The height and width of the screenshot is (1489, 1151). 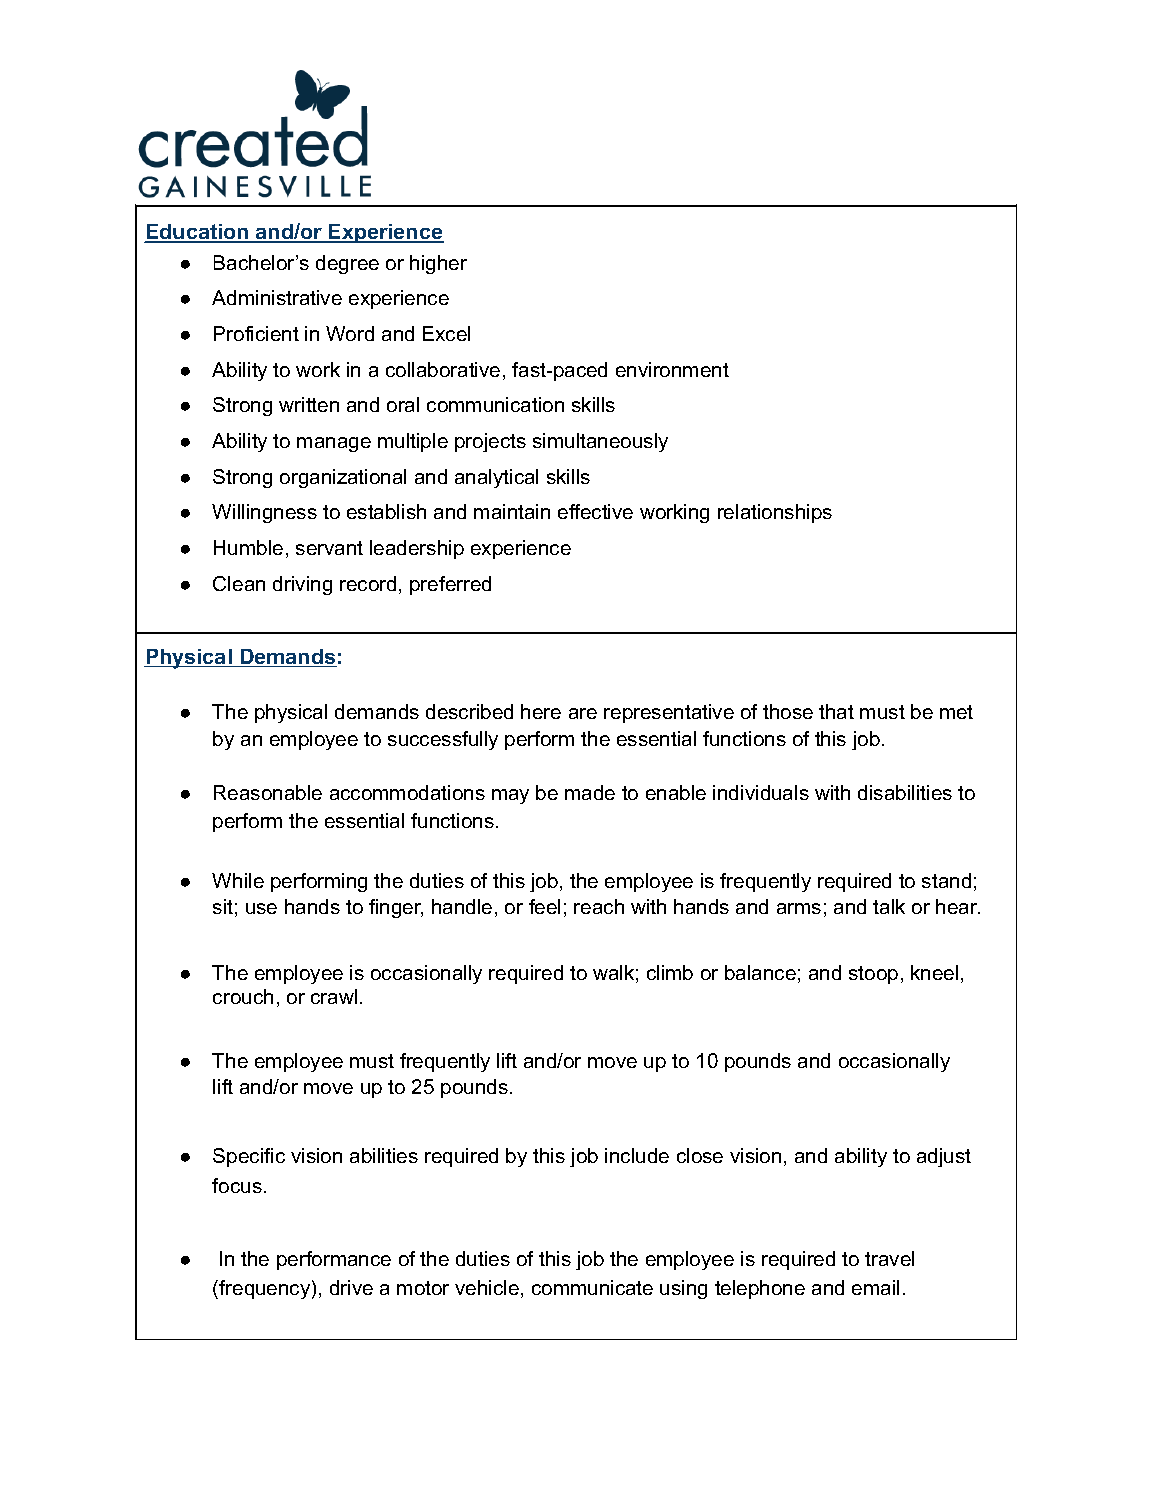 What do you see at coordinates (670, 972) in the screenshot?
I see `climb` at bounding box center [670, 972].
